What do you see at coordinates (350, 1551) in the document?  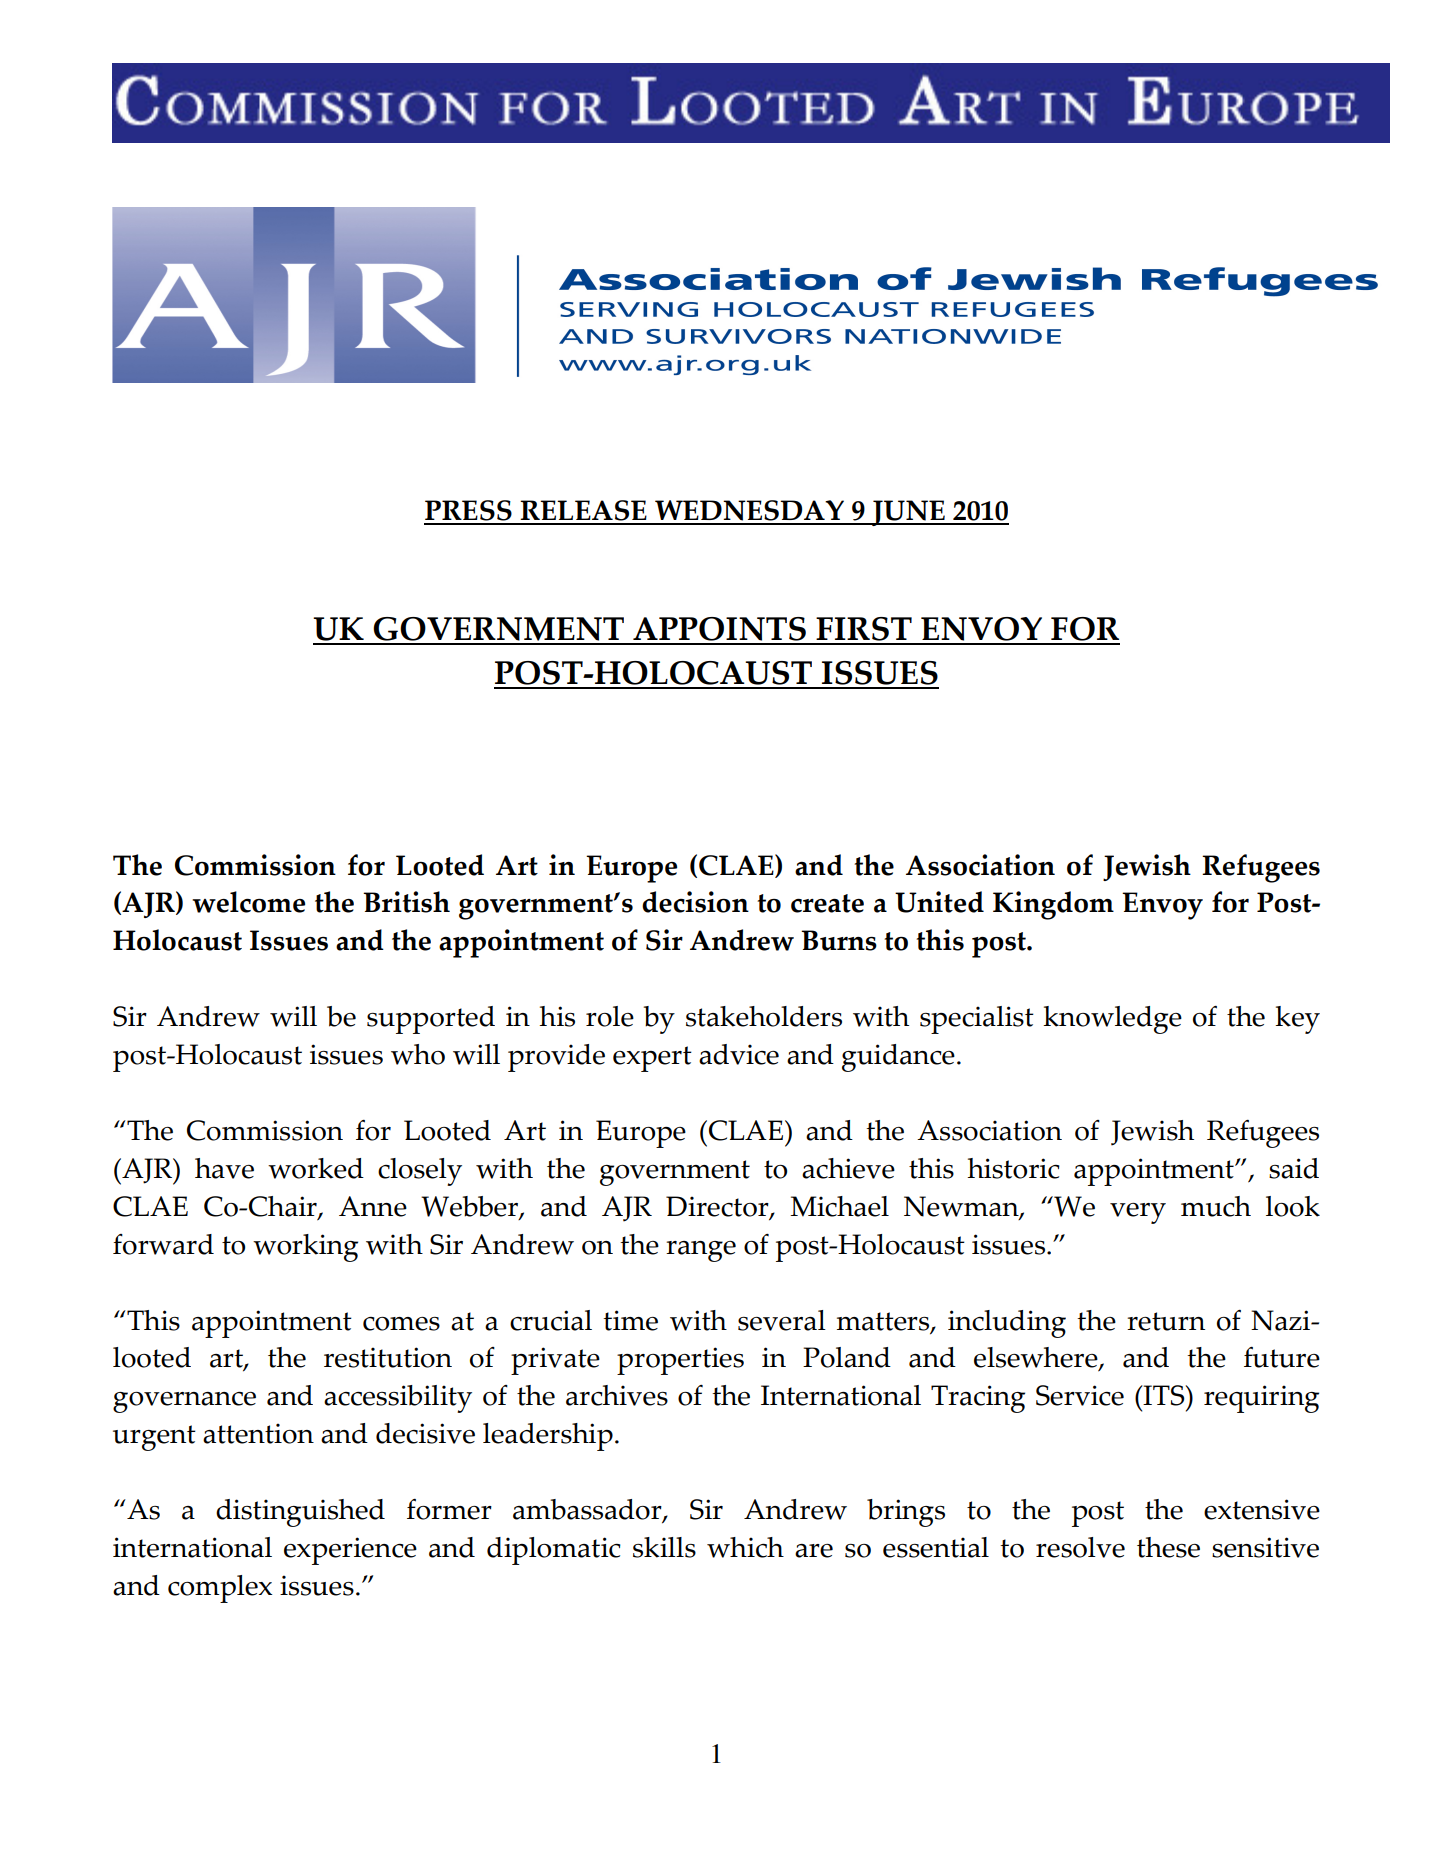 I see `experience` at bounding box center [350, 1551].
